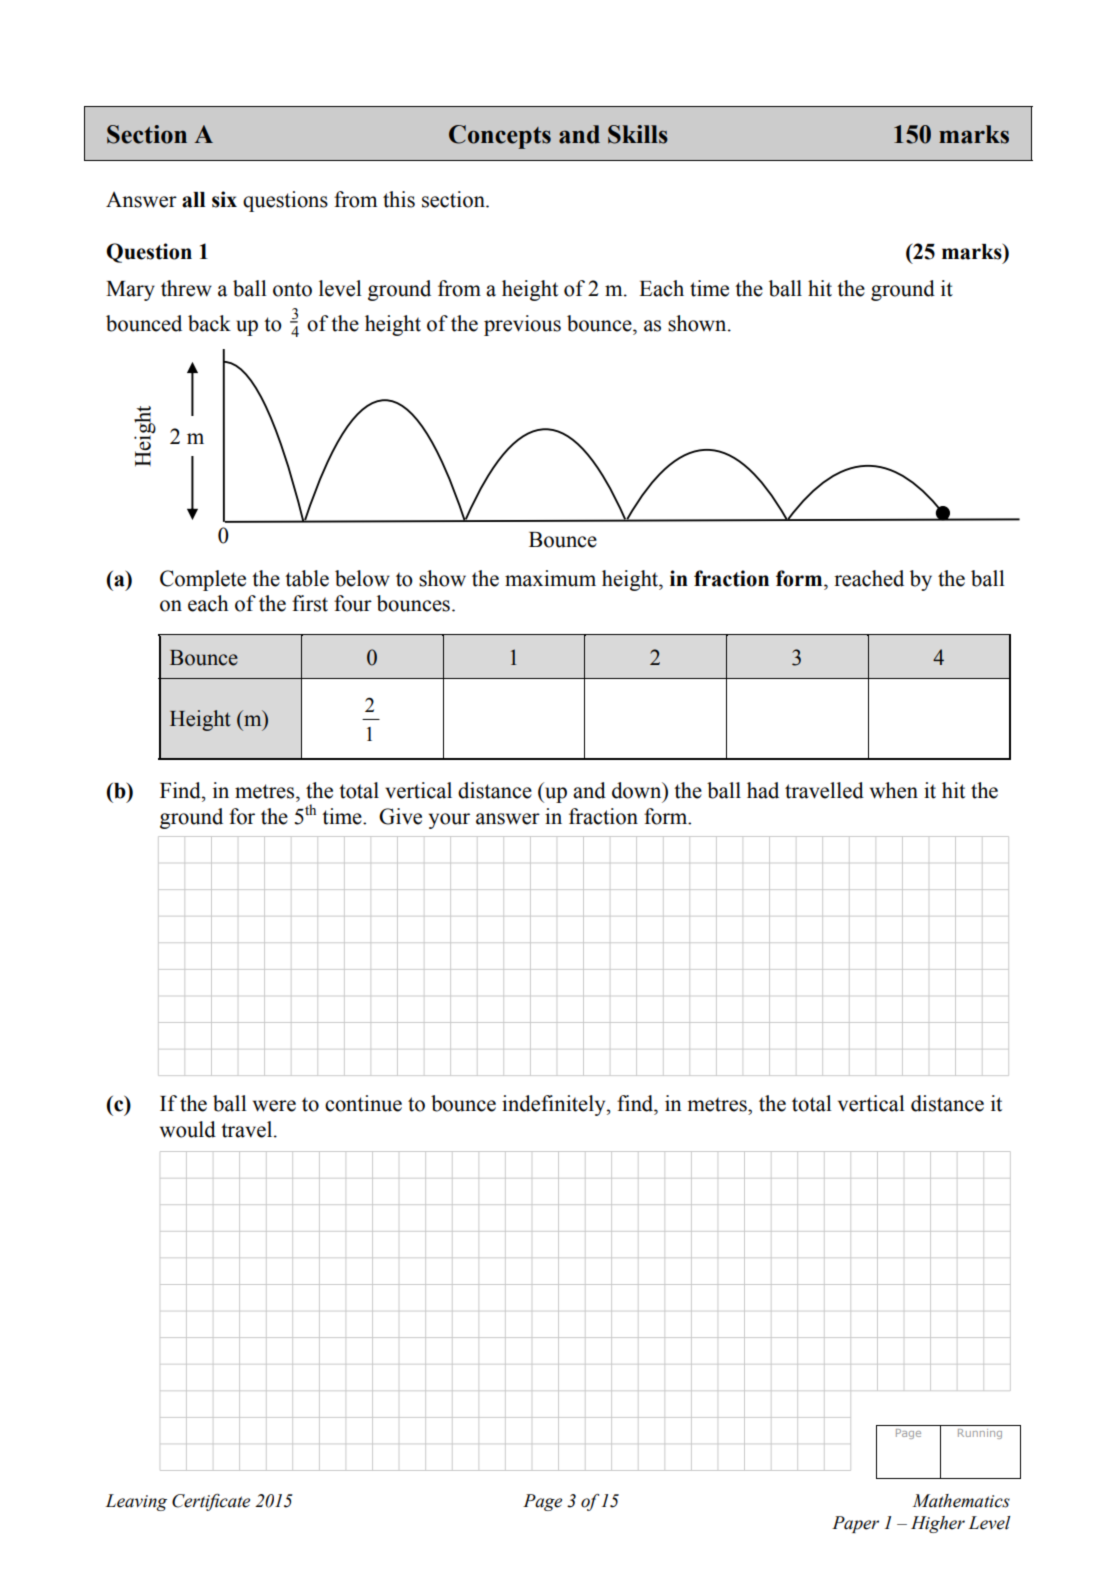 This screenshot has height=1579, width=1116. Describe the element at coordinates (449, 821) in the screenshot. I see `your` at that location.
